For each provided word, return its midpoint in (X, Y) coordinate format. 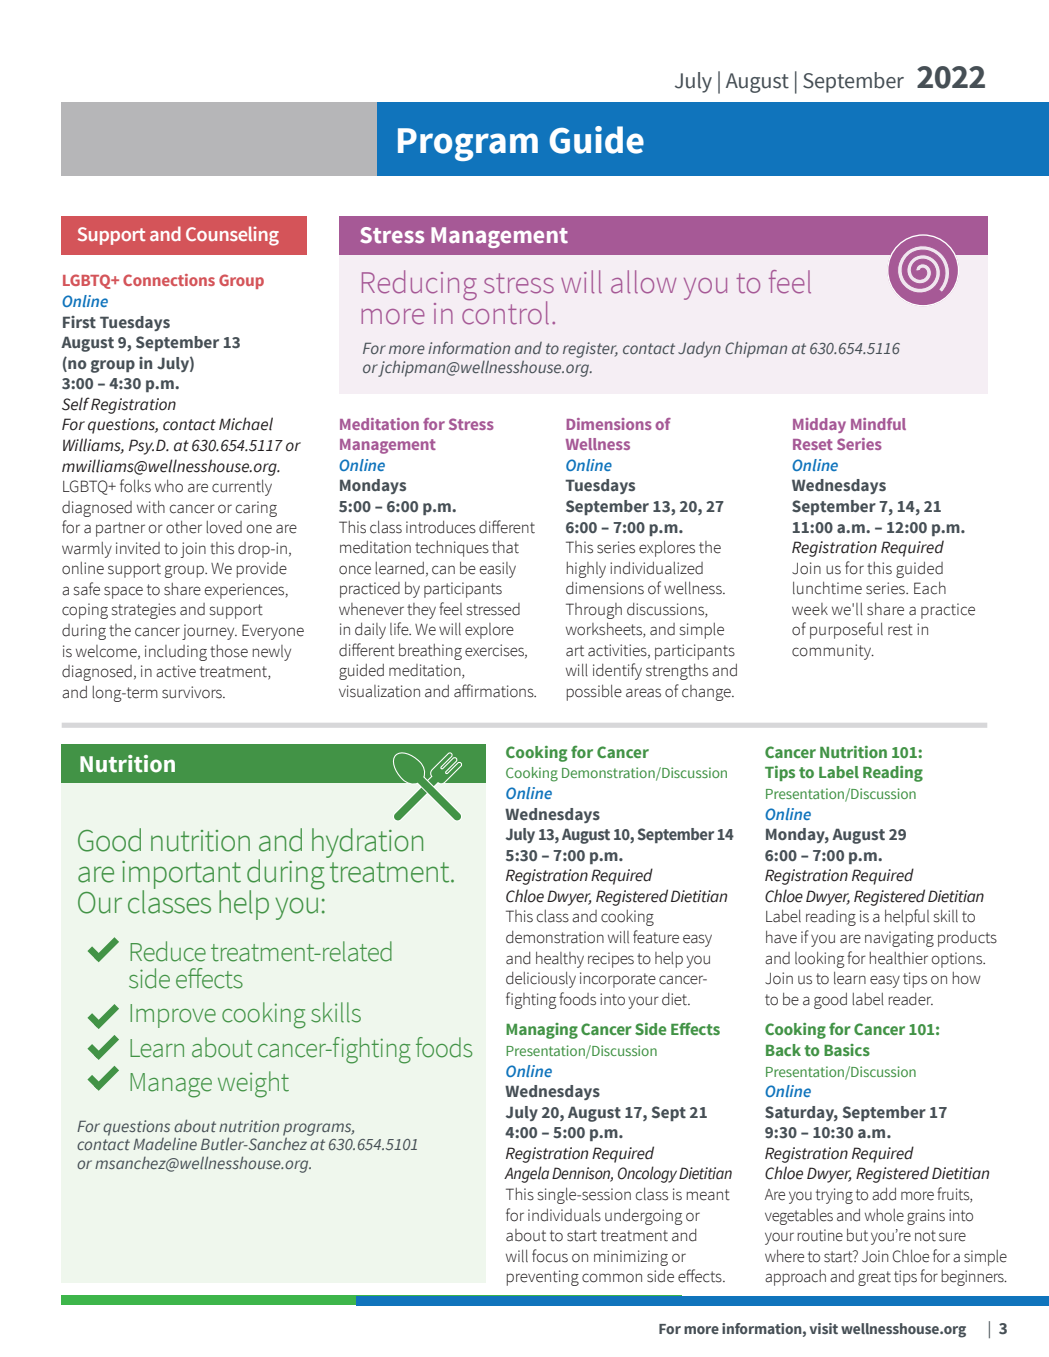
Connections (169, 280)
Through (594, 611)
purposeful (846, 630)
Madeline (165, 1144)
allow (643, 282)
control (505, 312)
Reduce (168, 951)
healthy (560, 960)
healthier (899, 958)
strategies (144, 611)
